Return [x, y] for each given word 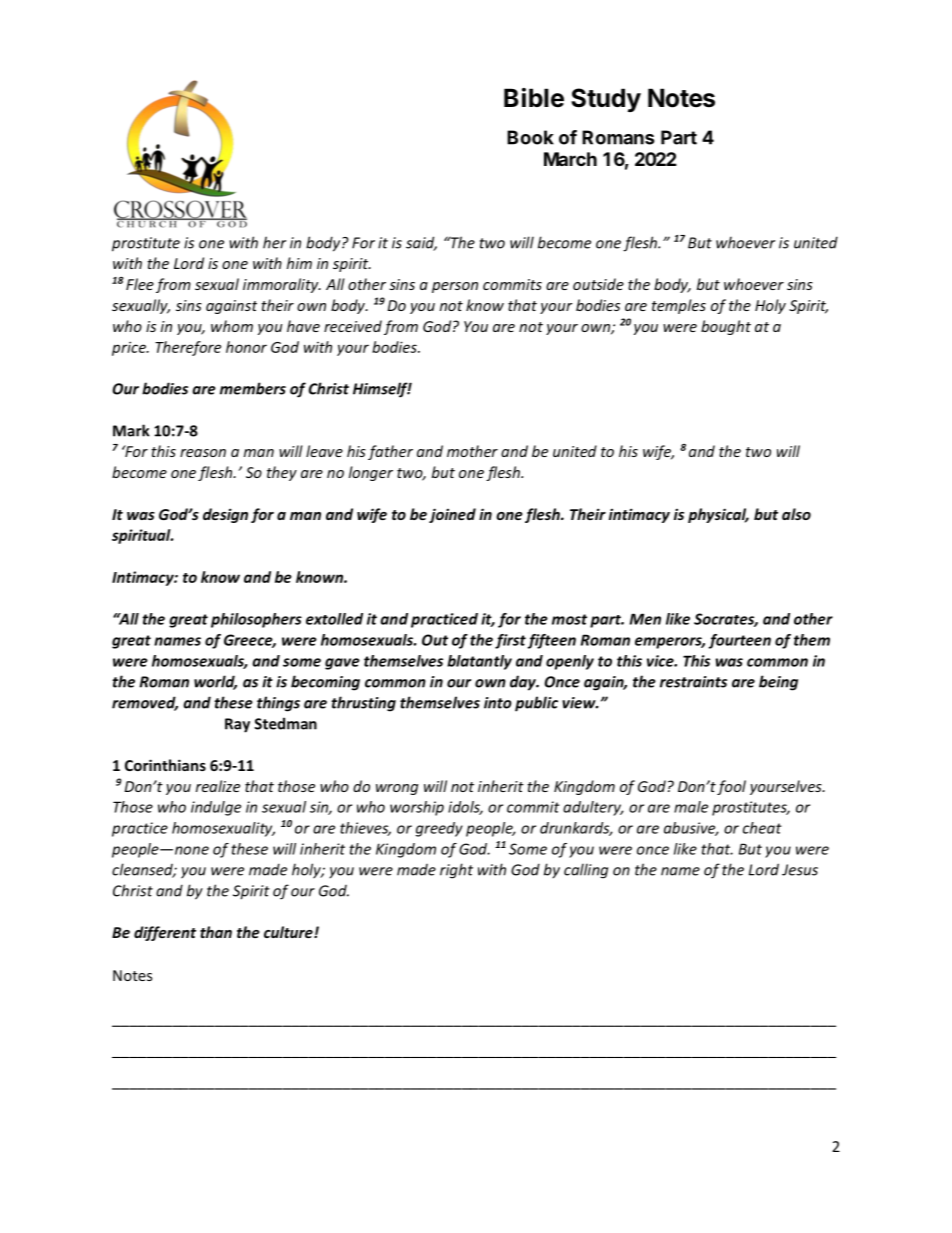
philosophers [256, 620]
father [390, 452]
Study [606, 100]
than [216, 932]
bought [726, 327]
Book [530, 137]
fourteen [740, 641]
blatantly [479, 662]
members [253, 388]
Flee [140, 284]
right [456, 871]
